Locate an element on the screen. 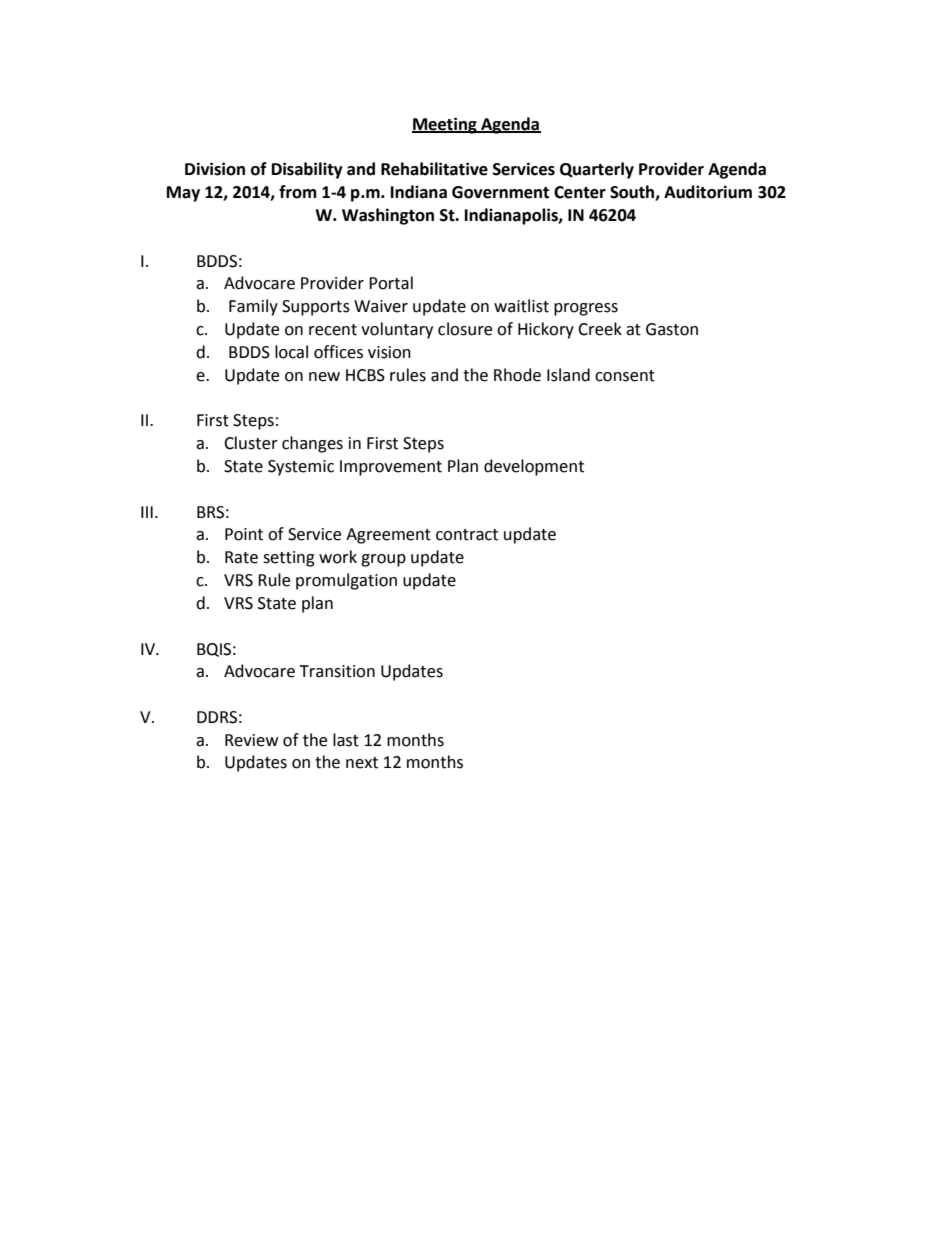 The image size is (952, 1233). Improvement is located at coordinates (391, 468).
